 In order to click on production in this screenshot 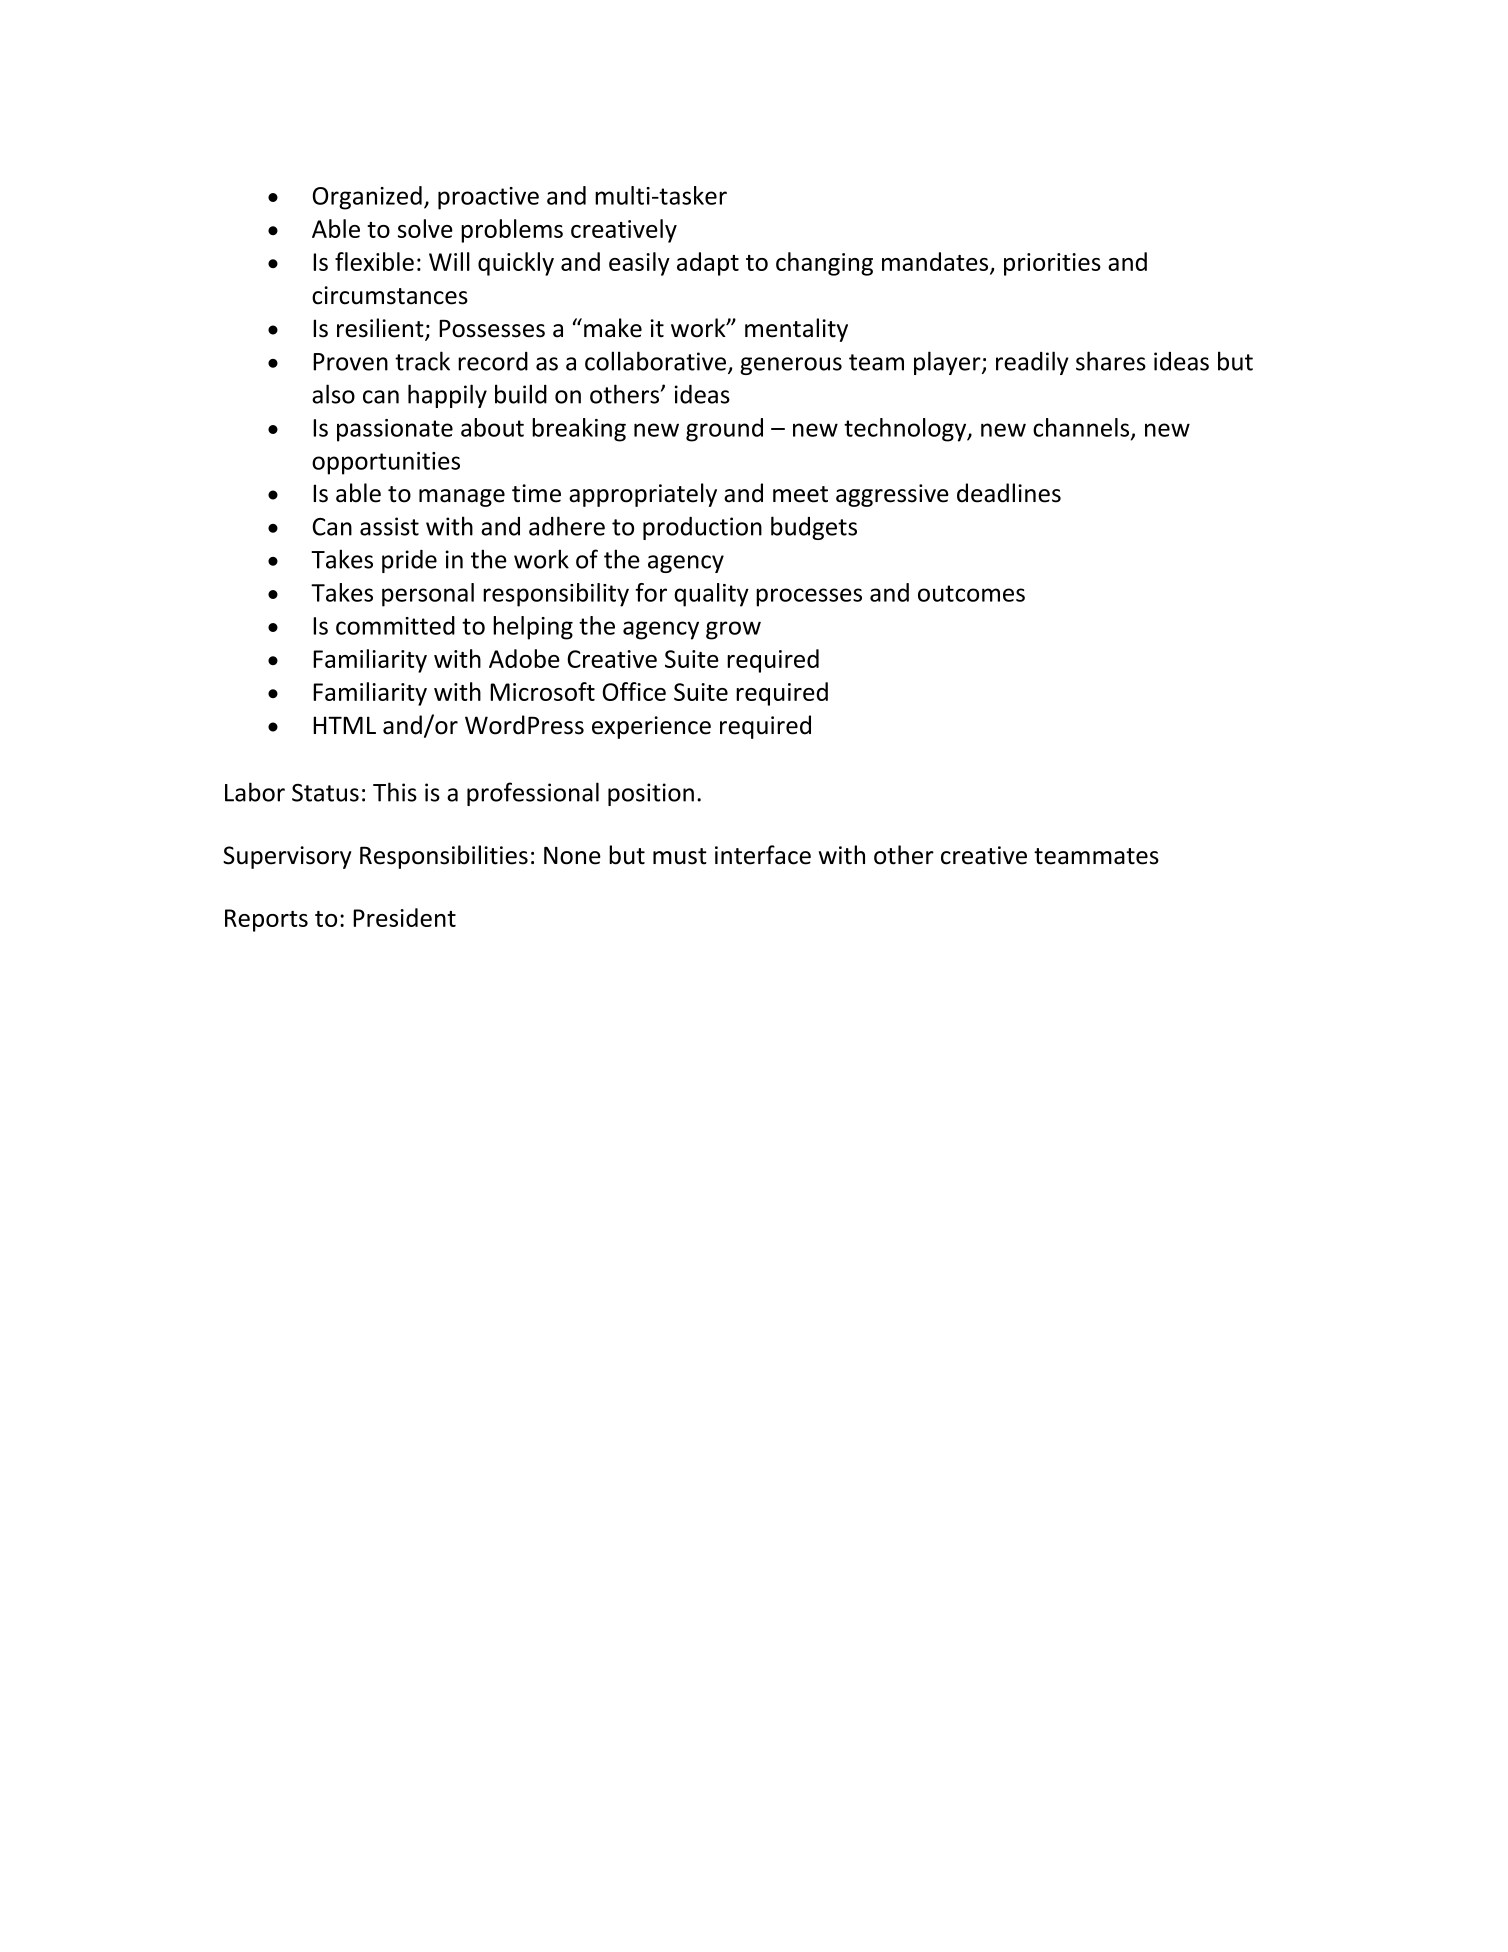, I will do `click(702, 528)`.
